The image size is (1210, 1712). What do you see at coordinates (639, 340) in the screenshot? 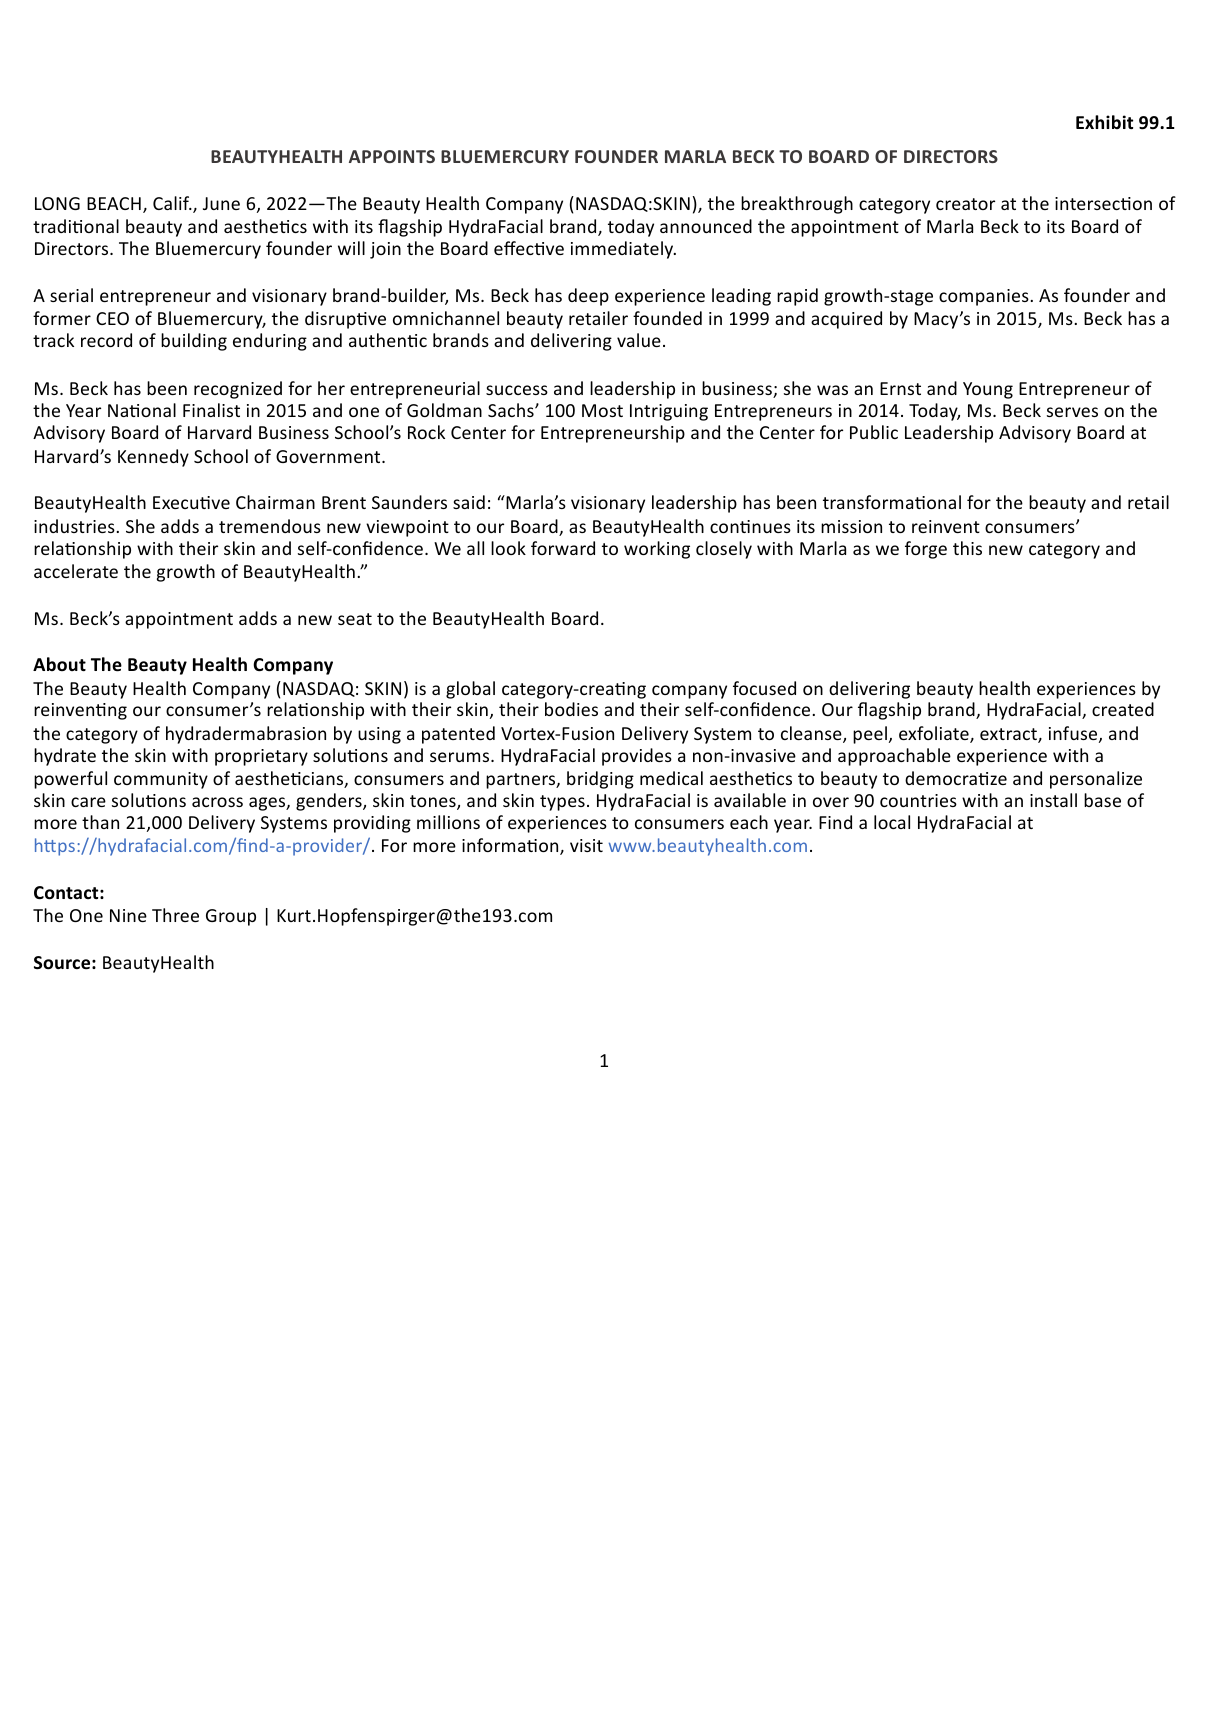
I see `value` at bounding box center [639, 340].
